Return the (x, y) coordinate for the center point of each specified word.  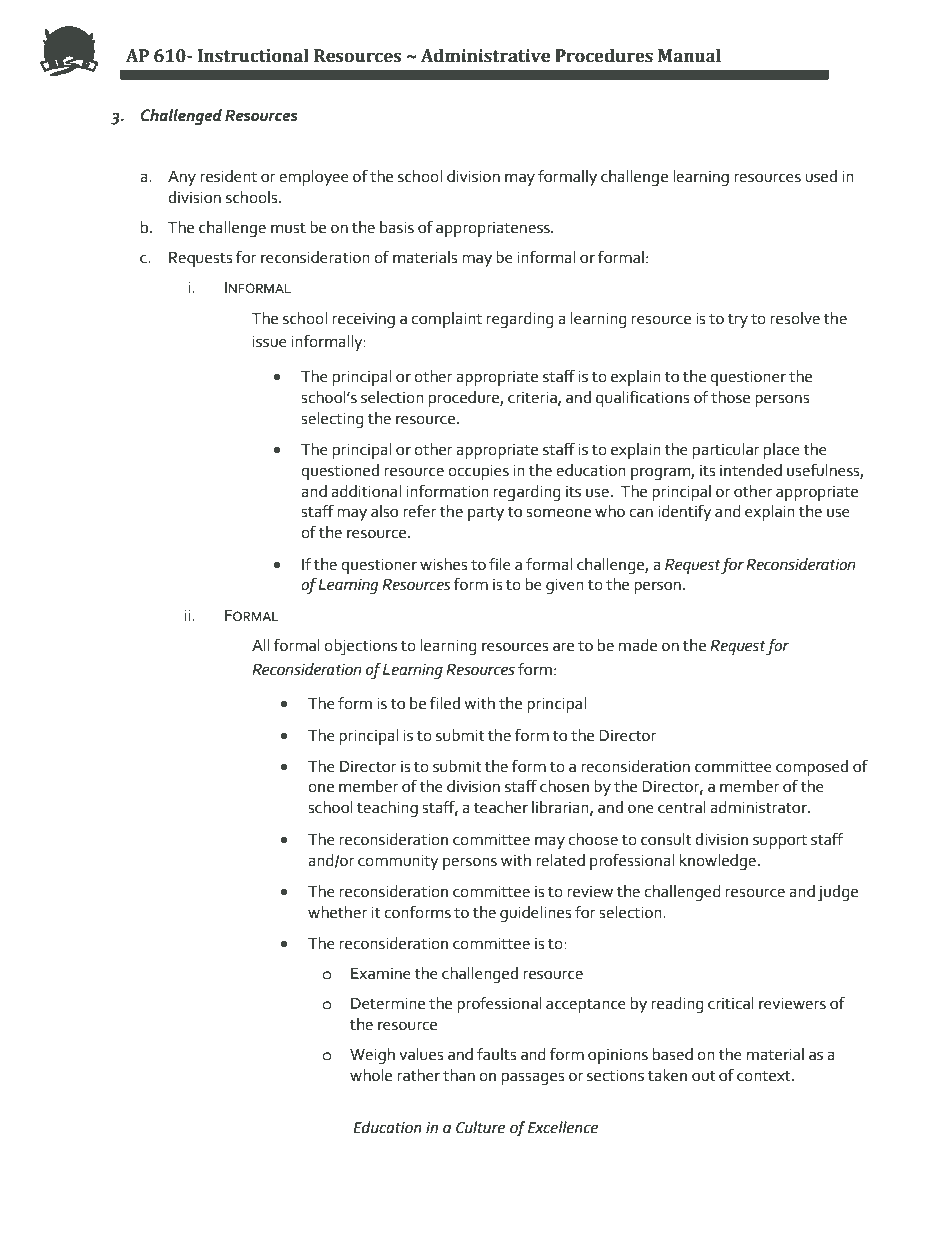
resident (228, 176)
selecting (332, 420)
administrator (759, 807)
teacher (501, 807)
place (782, 451)
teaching (387, 809)
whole (371, 1075)
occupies (478, 472)
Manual (689, 56)
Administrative (485, 56)
